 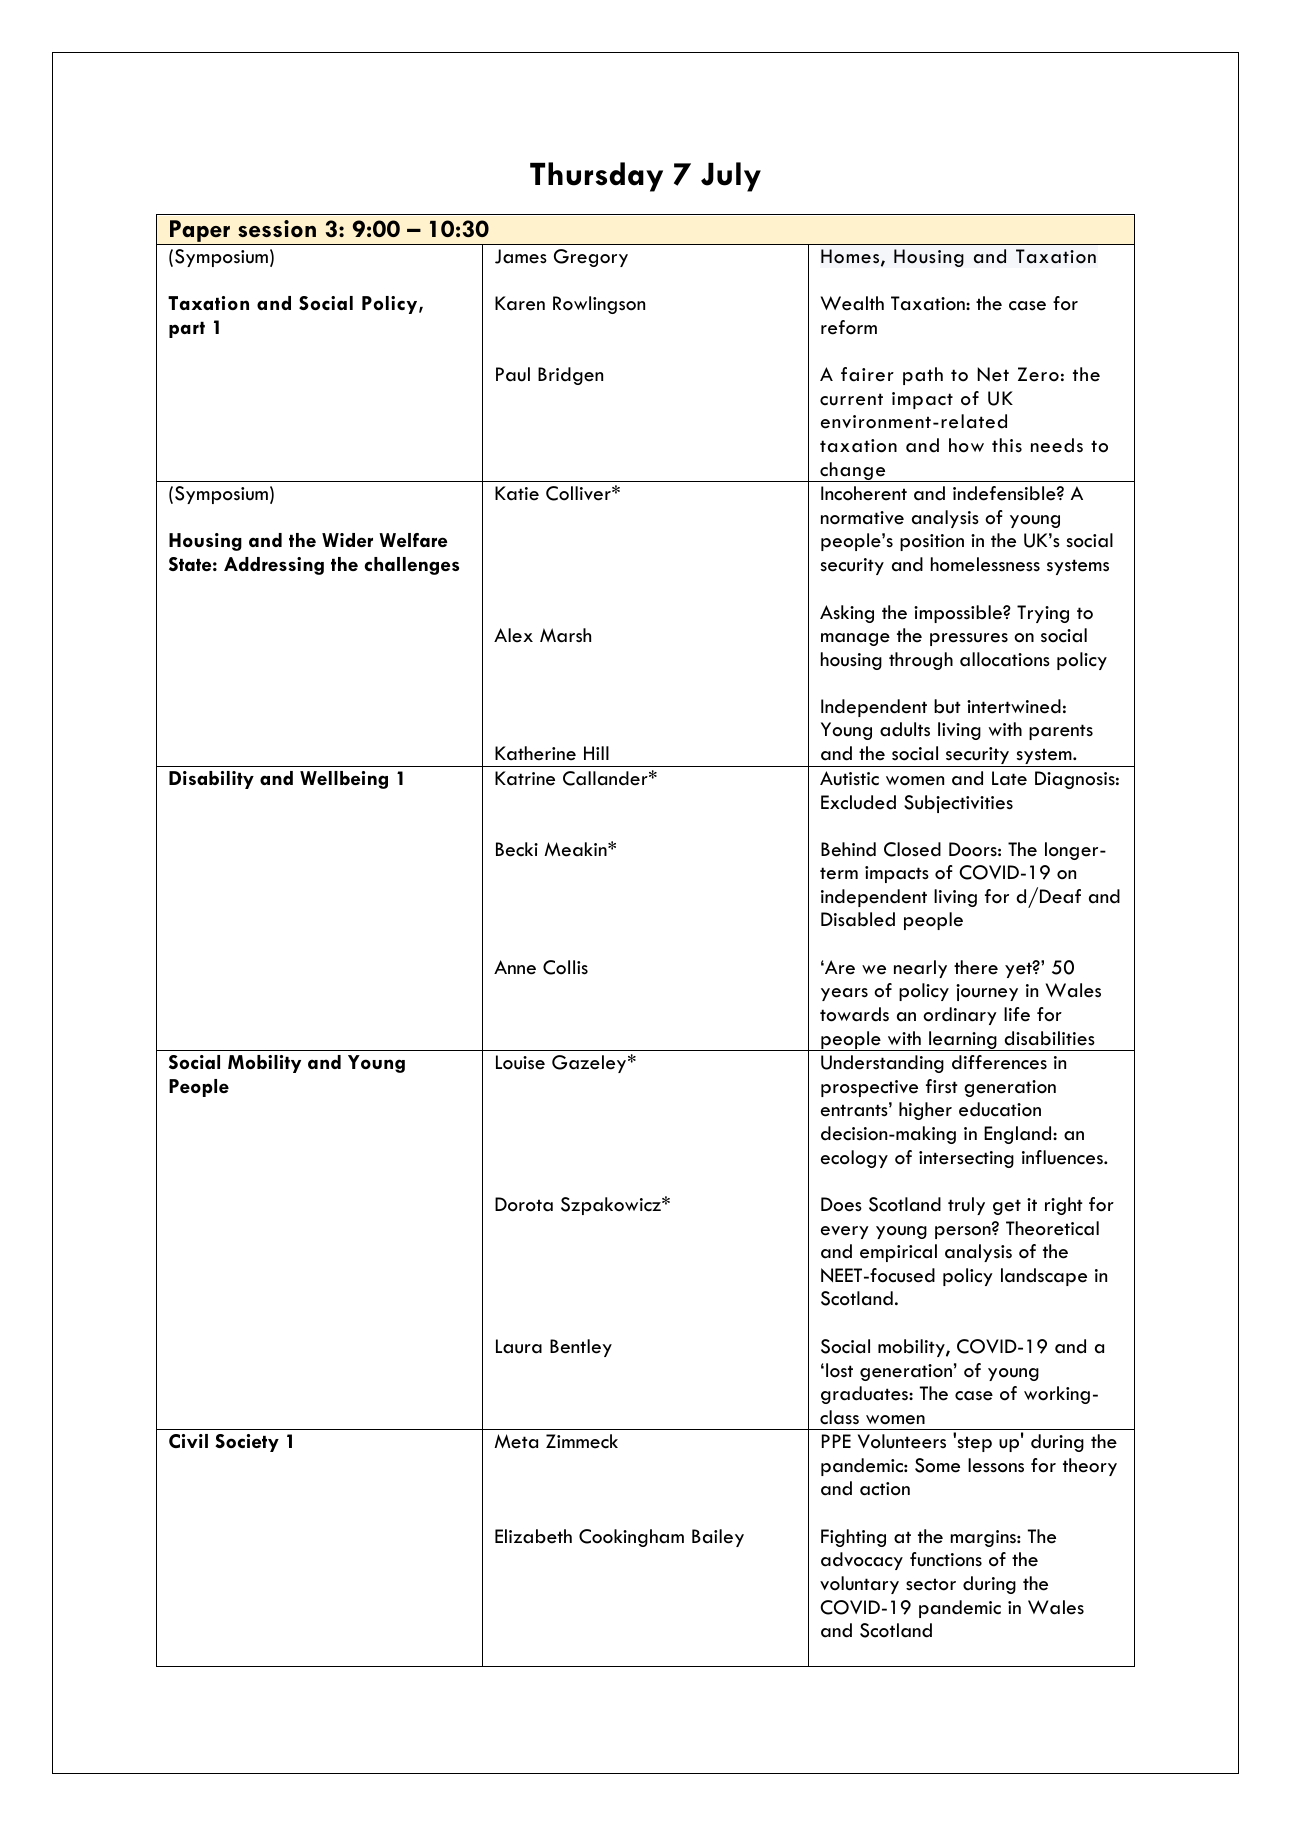 What do you see at coordinates (344, 780) in the document?
I see `Wellbeing` at bounding box center [344, 780].
